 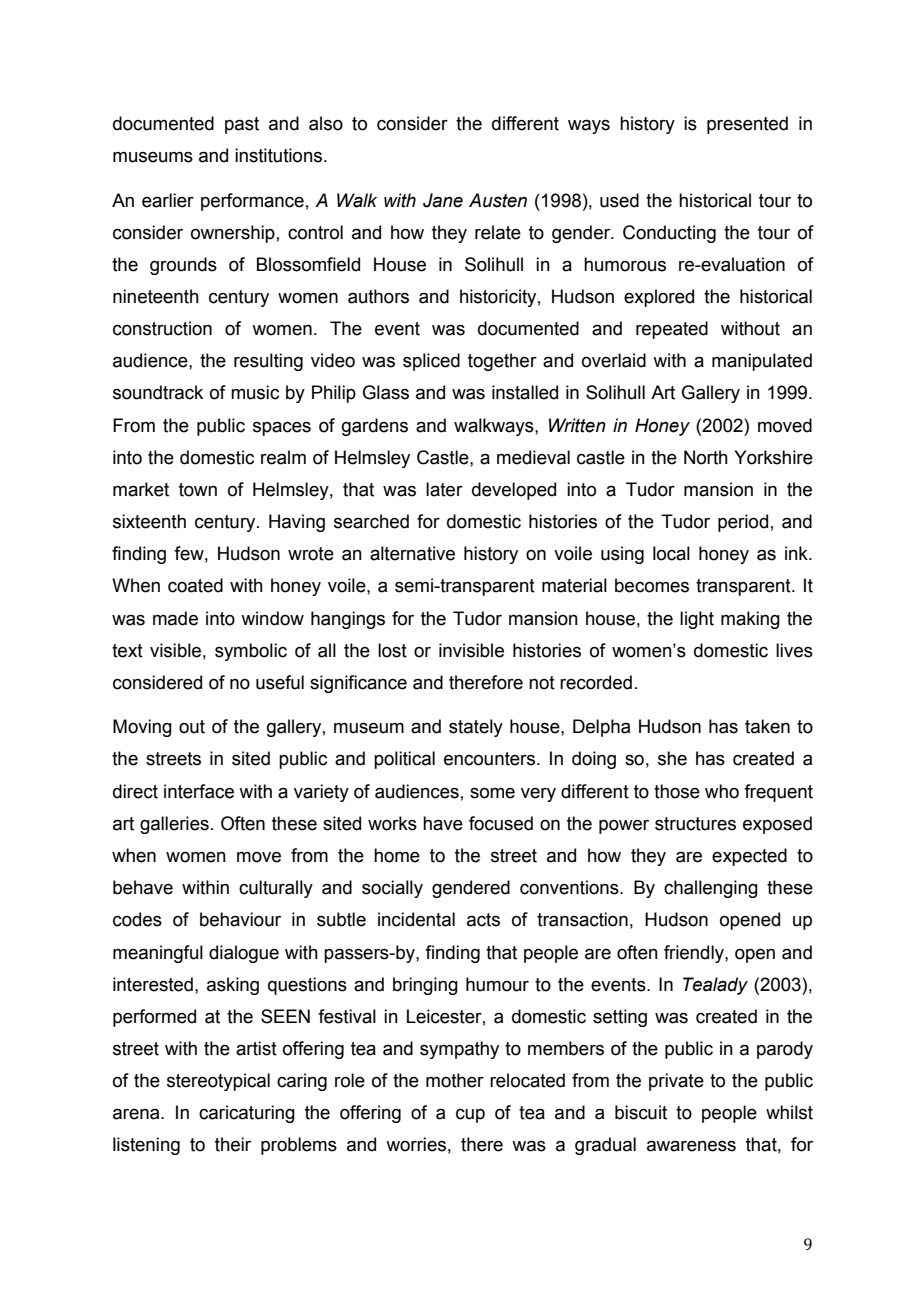 I want to click on who, so click(x=722, y=791).
